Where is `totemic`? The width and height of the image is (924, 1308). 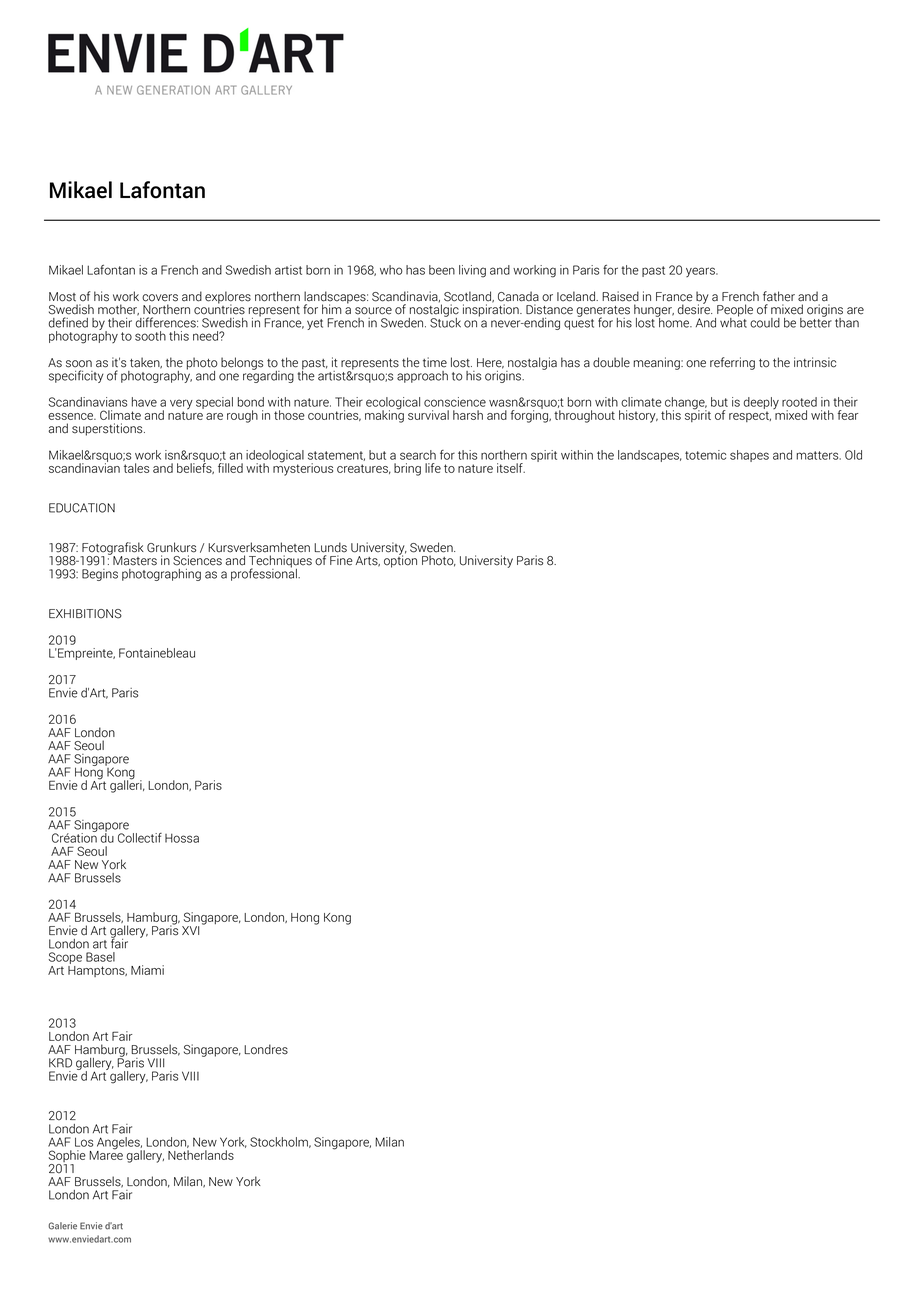 totemic is located at coordinates (705, 455).
